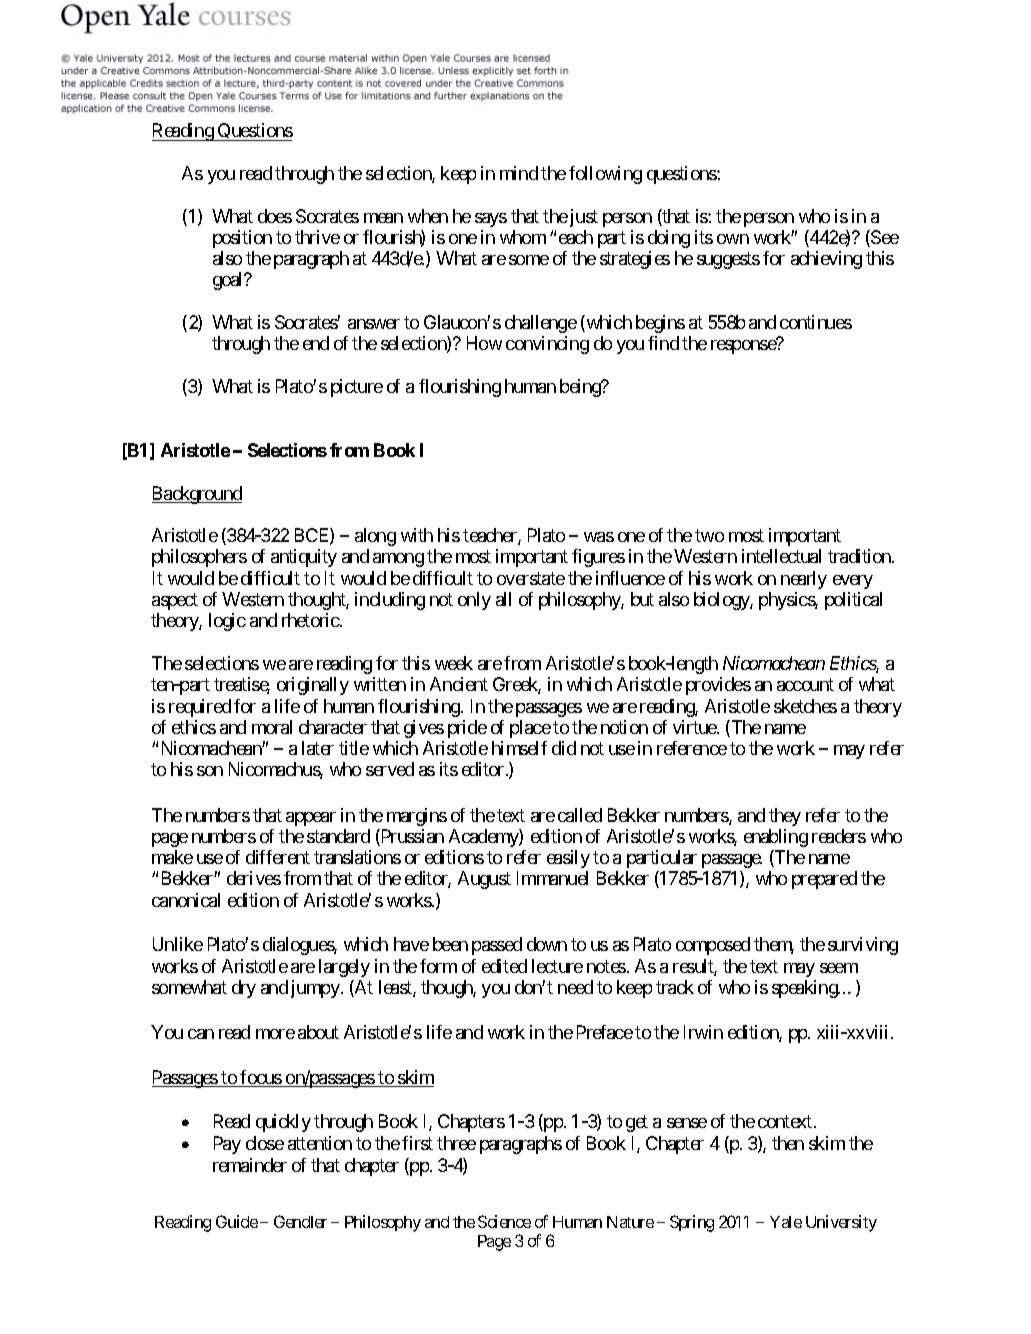 This screenshot has height=1334, width=1031. What do you see at coordinates (786, 1222) in the screenshot?
I see `Yale` at bounding box center [786, 1222].
